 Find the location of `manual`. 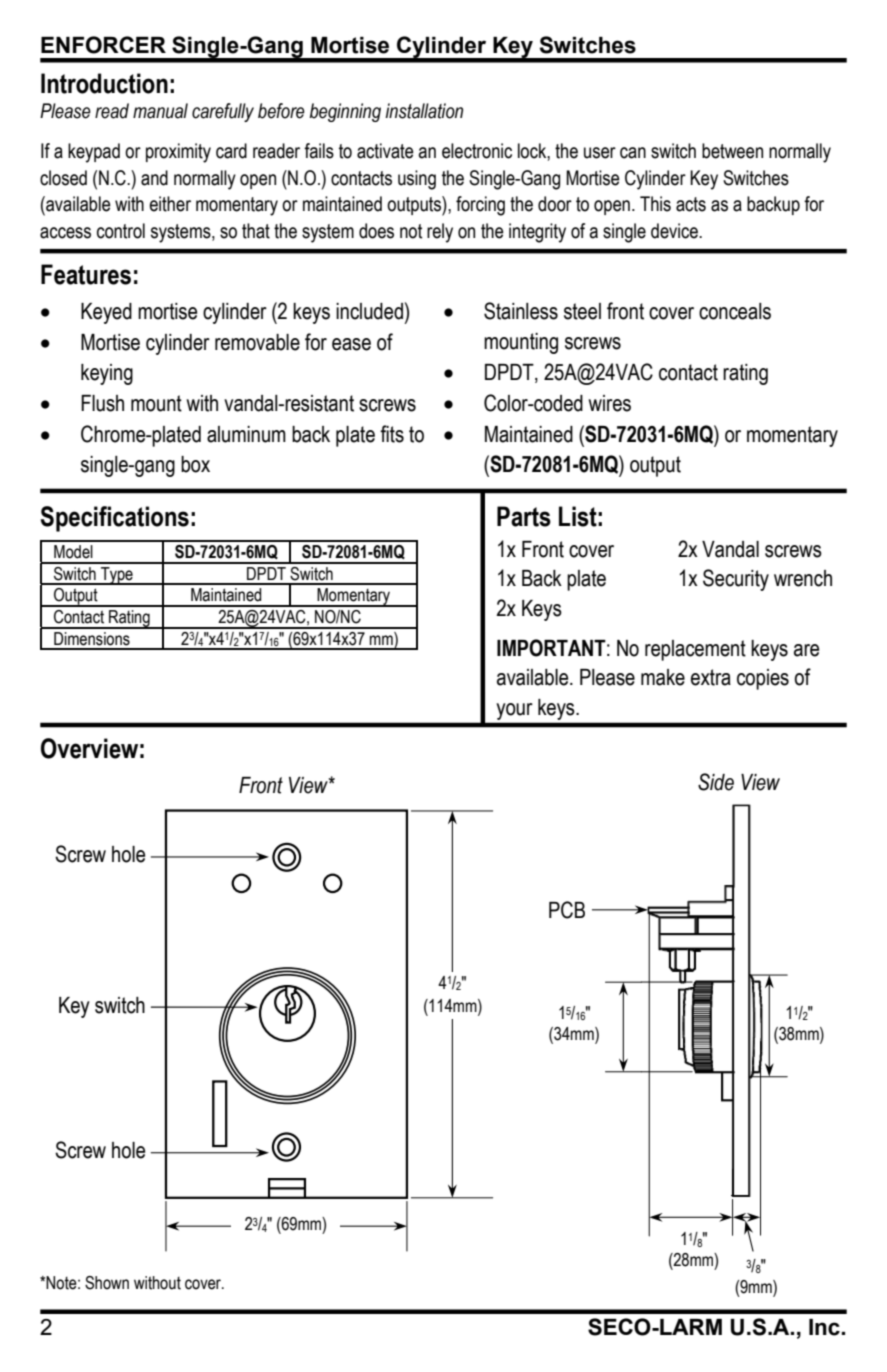

manual is located at coordinates (160, 111).
